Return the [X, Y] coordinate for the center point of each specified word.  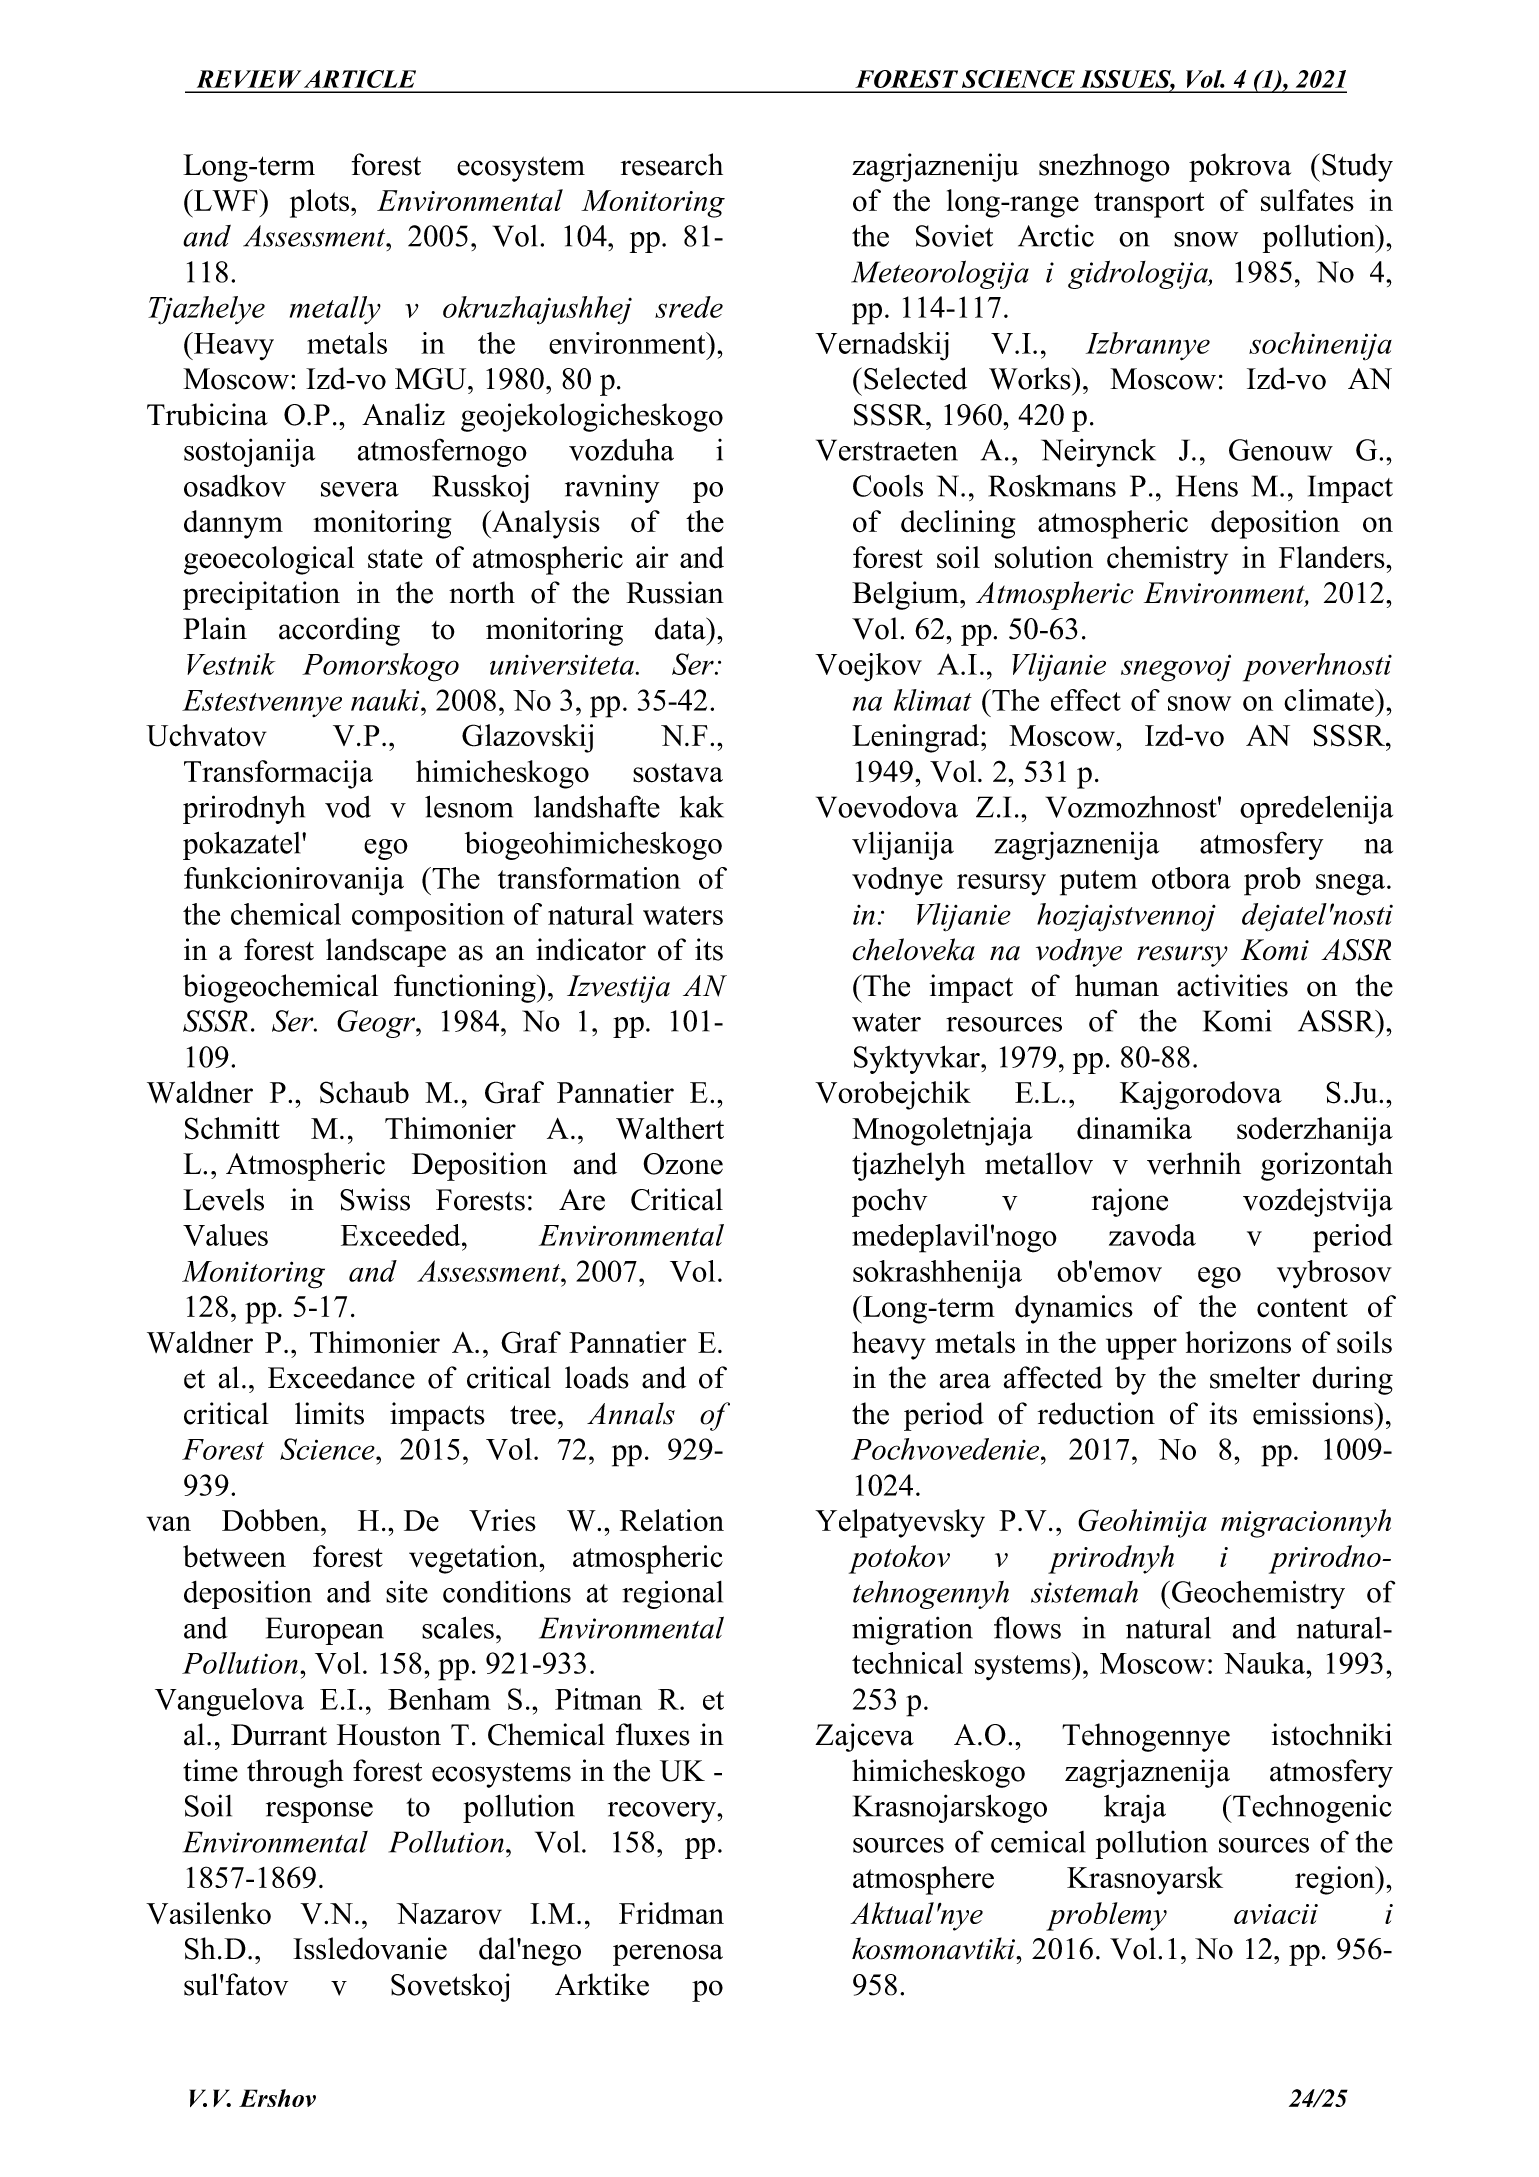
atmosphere [923, 1880]
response [319, 1812]
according [339, 631]
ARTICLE [360, 79]
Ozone [683, 1164]
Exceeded [402, 1235]
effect [1086, 700]
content [1302, 1308]
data [681, 628]
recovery [663, 1812]
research [672, 164]
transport [1149, 205]
